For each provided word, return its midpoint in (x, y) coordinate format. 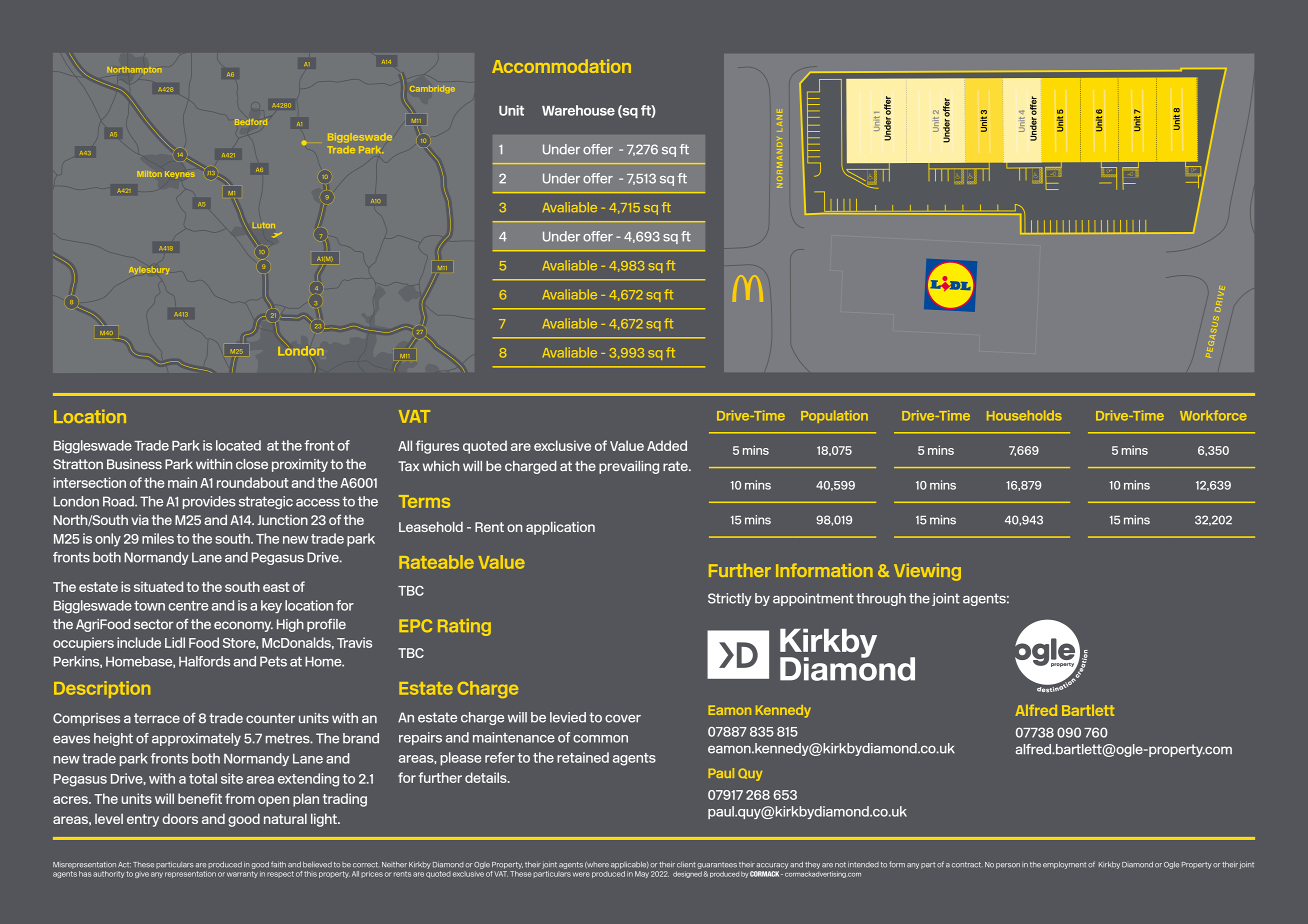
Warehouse (578, 110)
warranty (242, 874)
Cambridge (432, 88)
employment (1064, 865)
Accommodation (561, 66)
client (686, 865)
